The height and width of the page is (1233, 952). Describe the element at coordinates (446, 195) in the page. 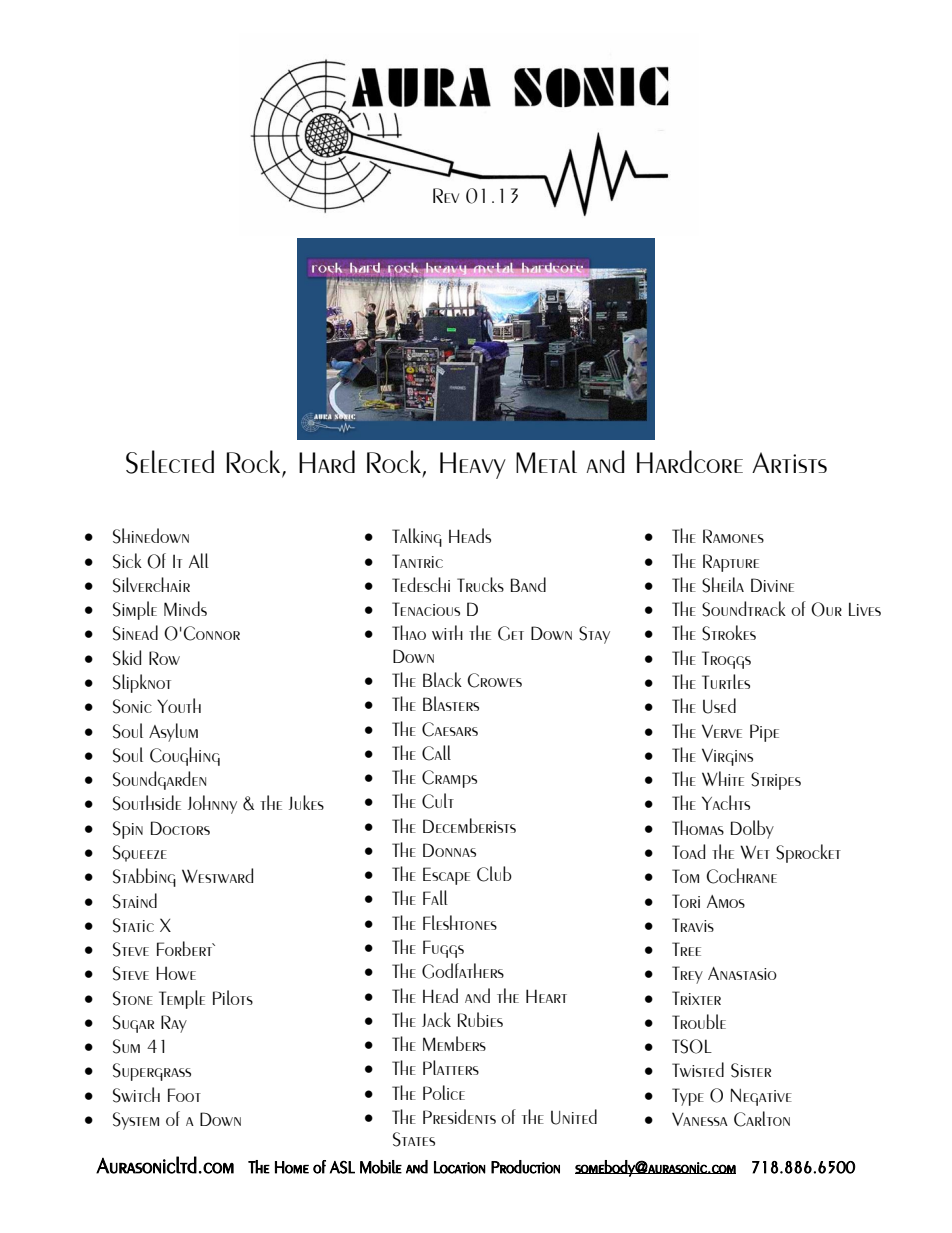

I see `Rev` at that location.
